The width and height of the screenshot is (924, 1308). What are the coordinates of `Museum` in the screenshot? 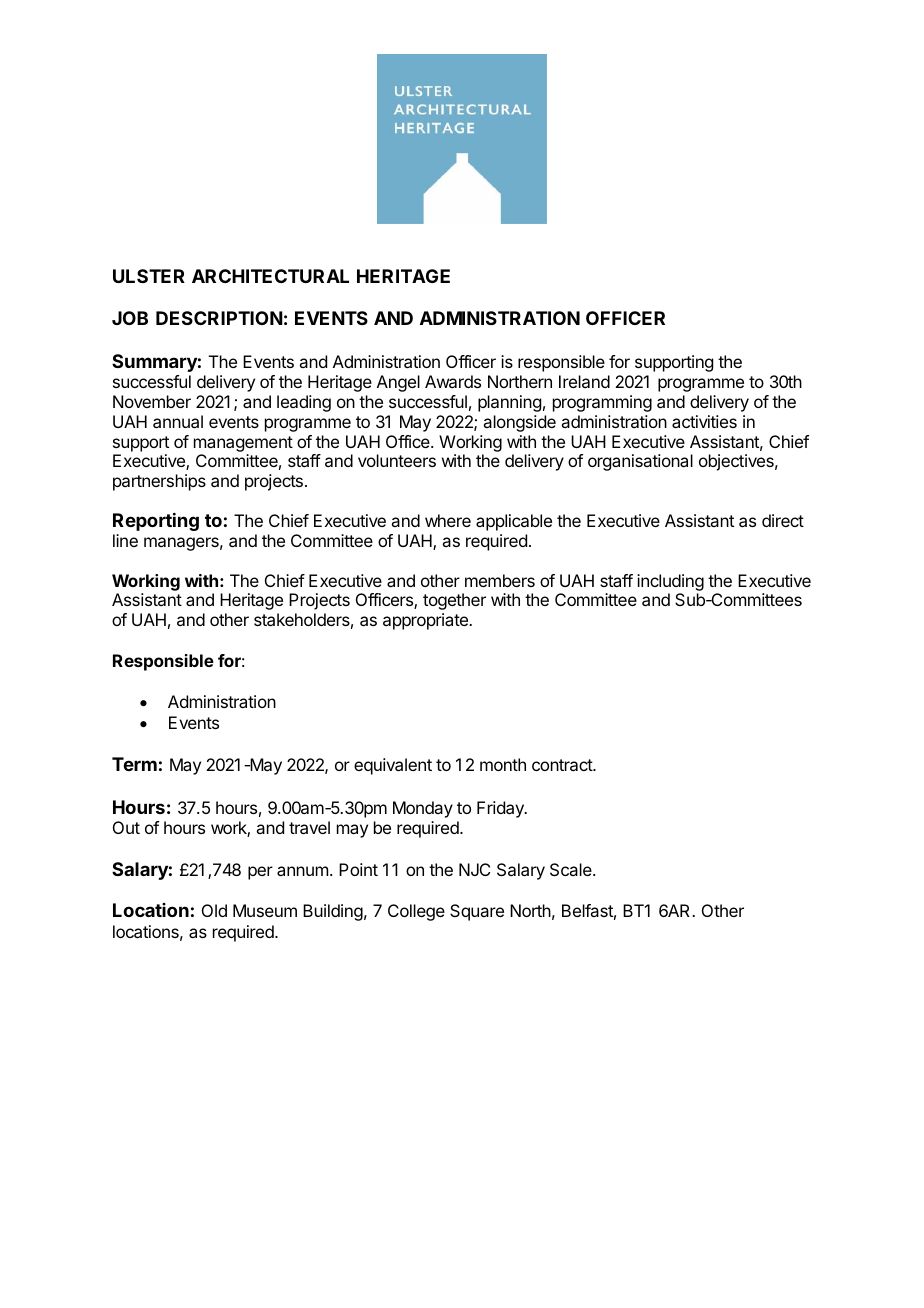 It's located at (265, 910).
